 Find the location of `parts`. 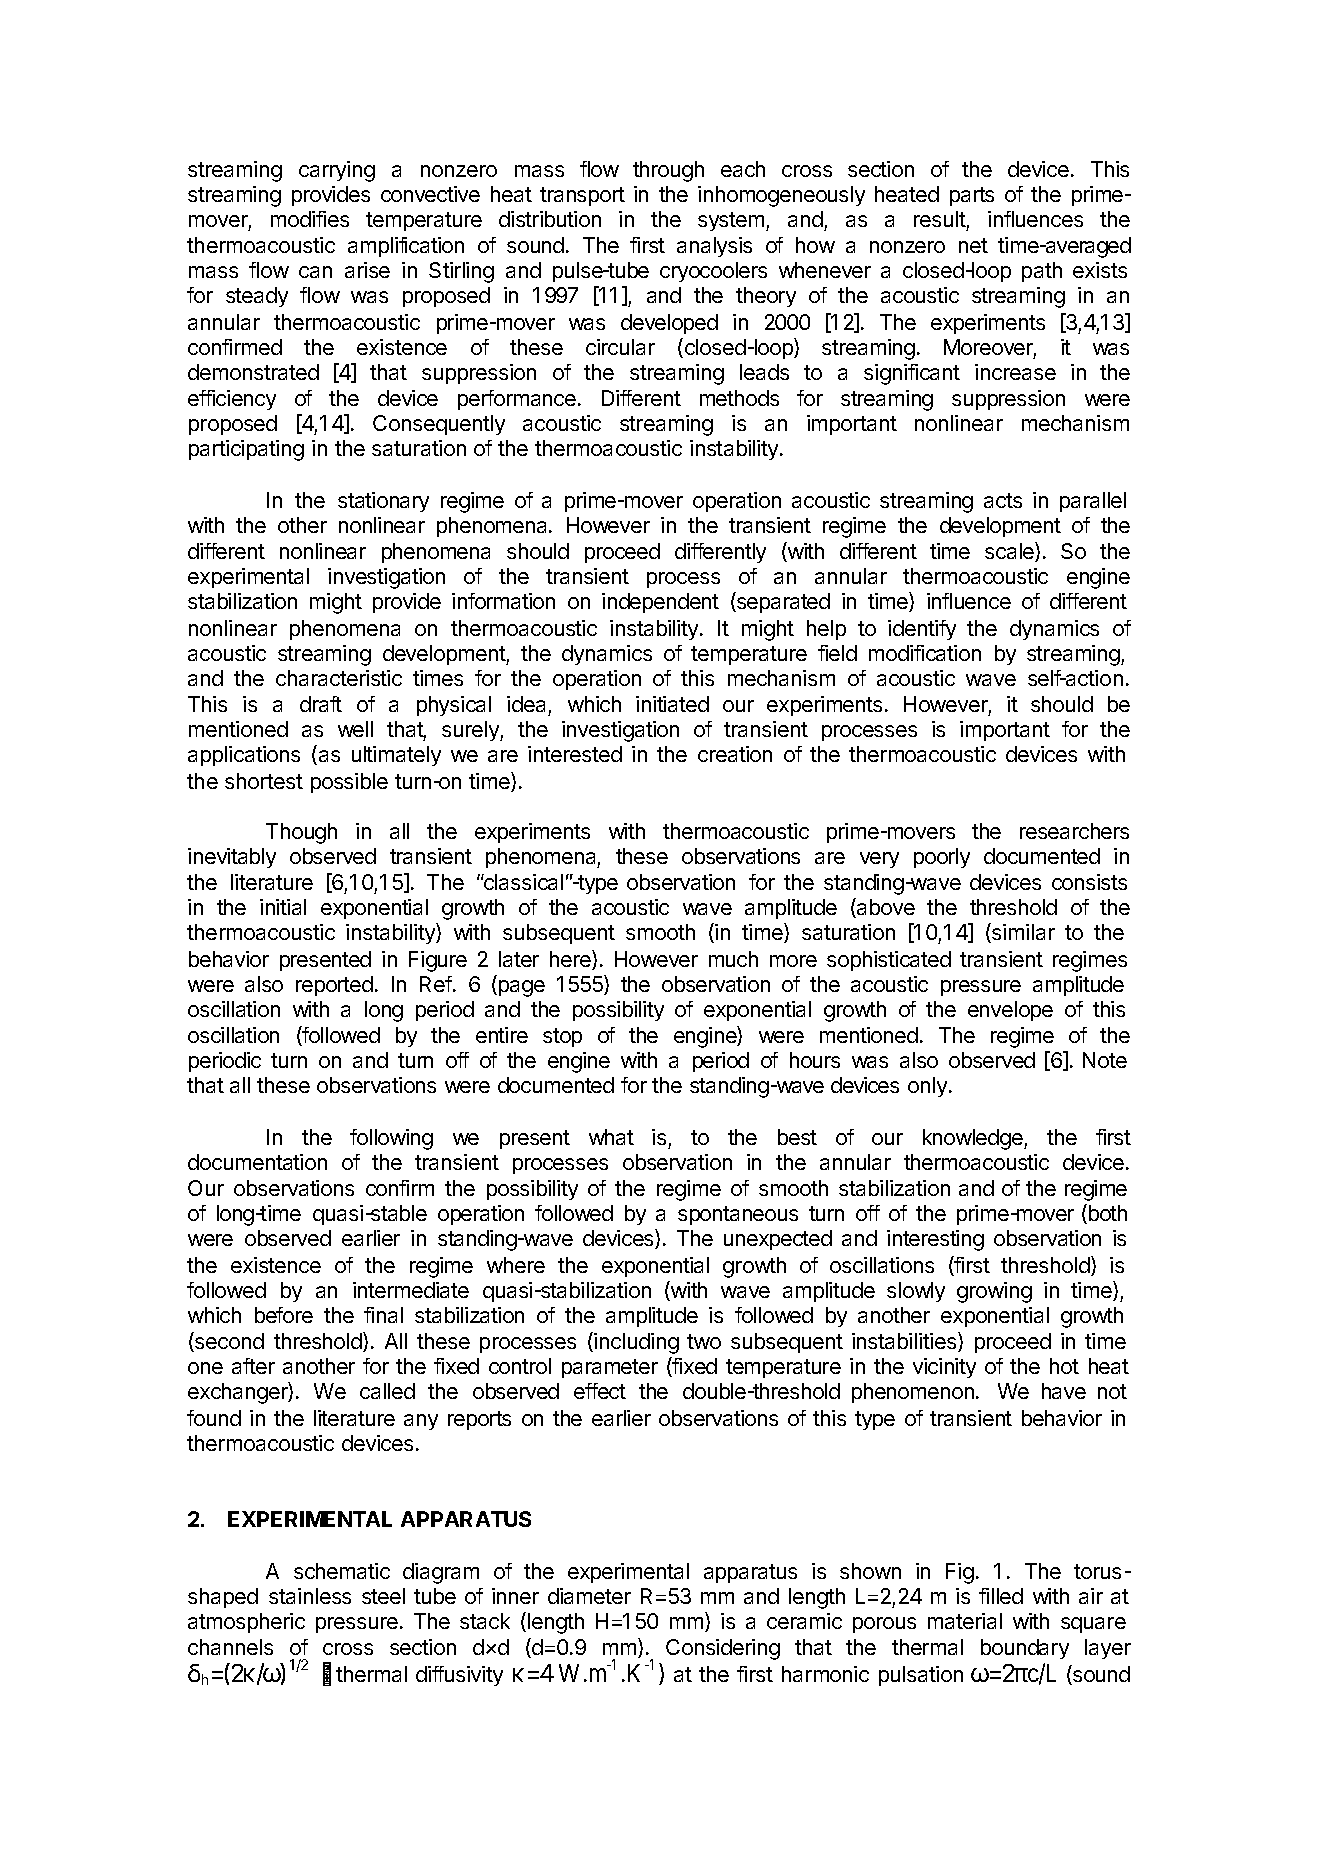

parts is located at coordinates (972, 196).
